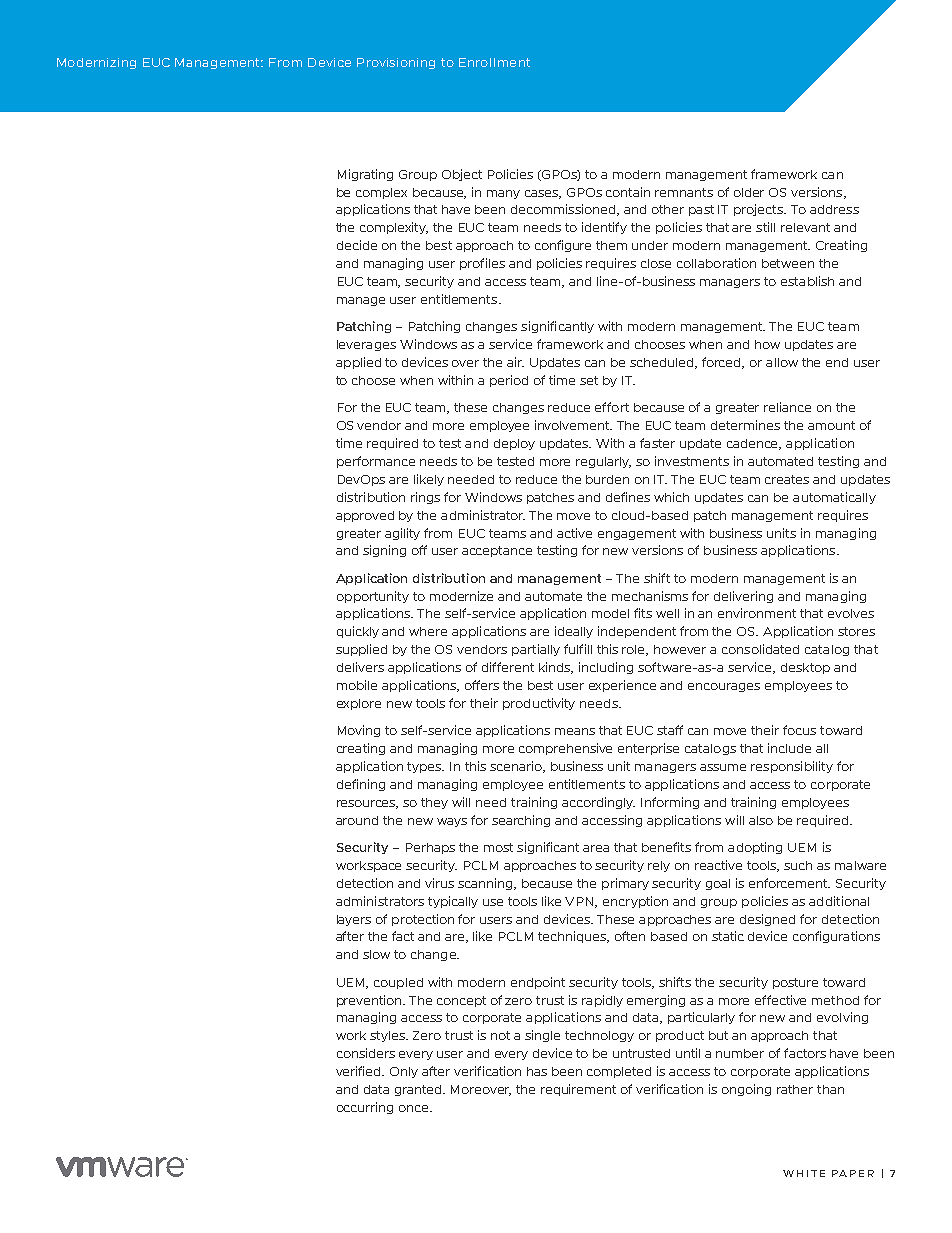  I want to click on environment, so click(757, 613).
